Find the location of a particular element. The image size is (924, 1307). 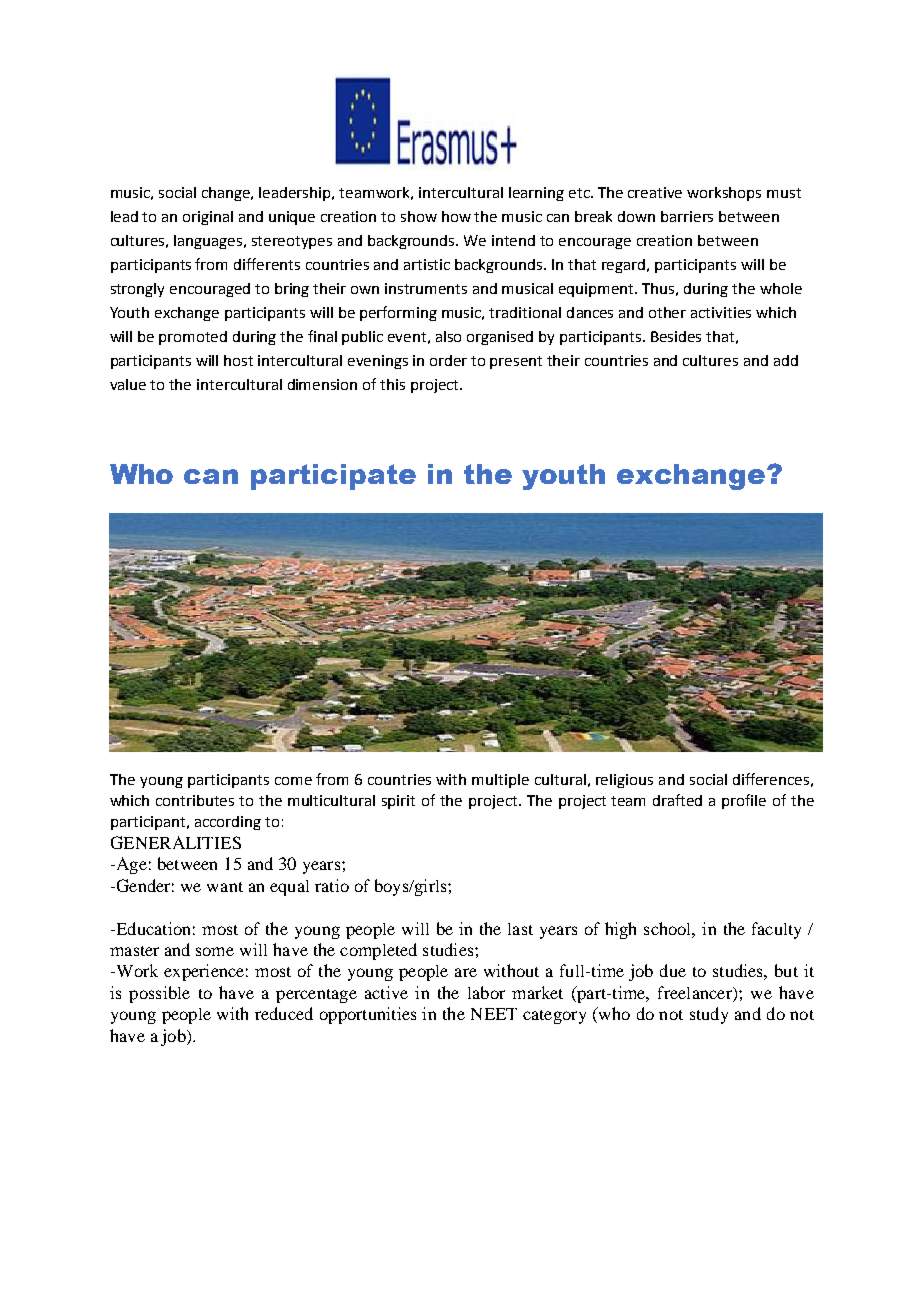

labor is located at coordinates (486, 992).
